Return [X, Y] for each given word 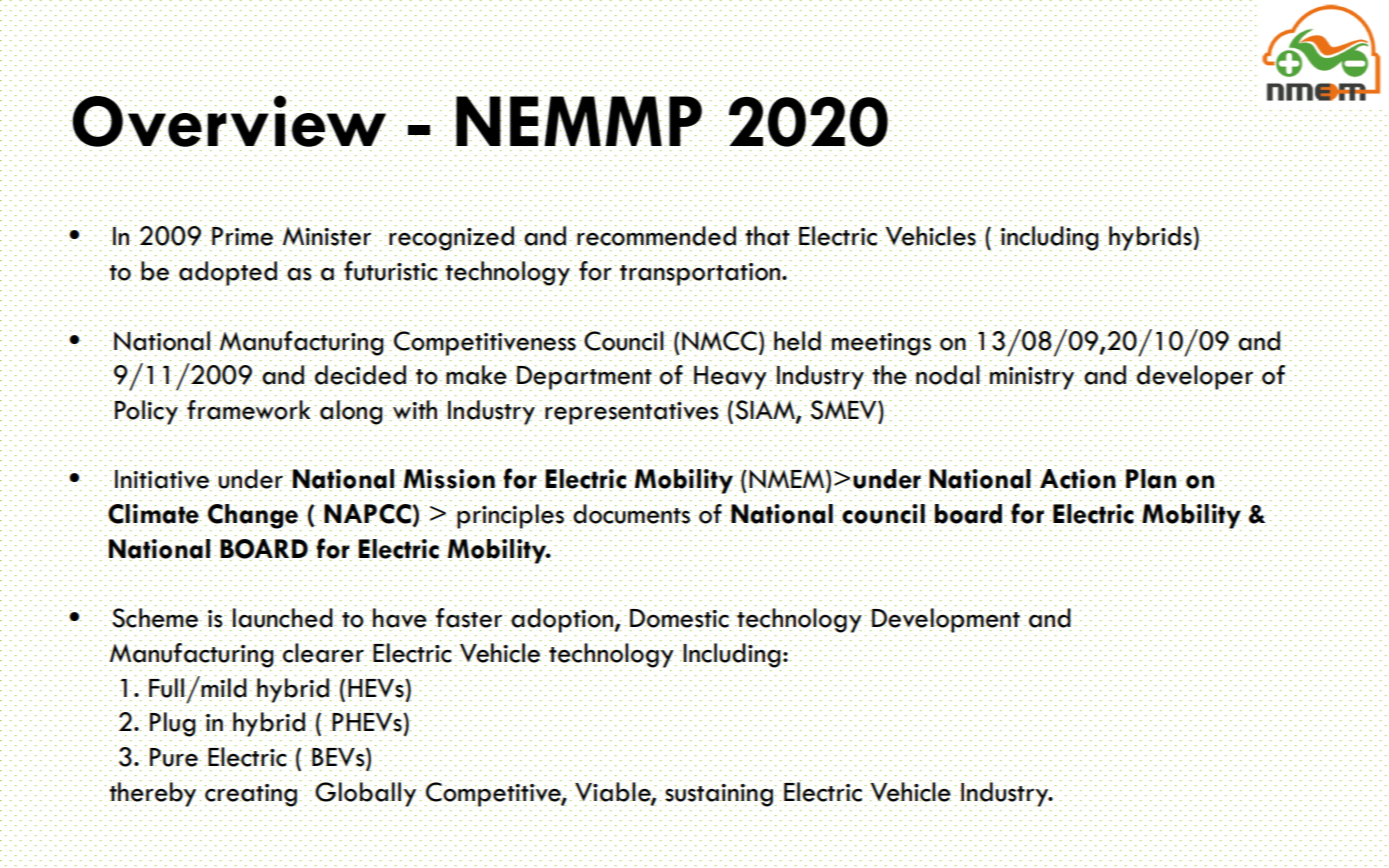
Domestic [680, 618]
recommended [655, 235]
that [768, 235]
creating [251, 795]
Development [945, 620]
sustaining [719, 795]
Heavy [730, 378]
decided [360, 375]
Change [253, 517]
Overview [228, 121]
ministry [1033, 378]
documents [632, 515]
